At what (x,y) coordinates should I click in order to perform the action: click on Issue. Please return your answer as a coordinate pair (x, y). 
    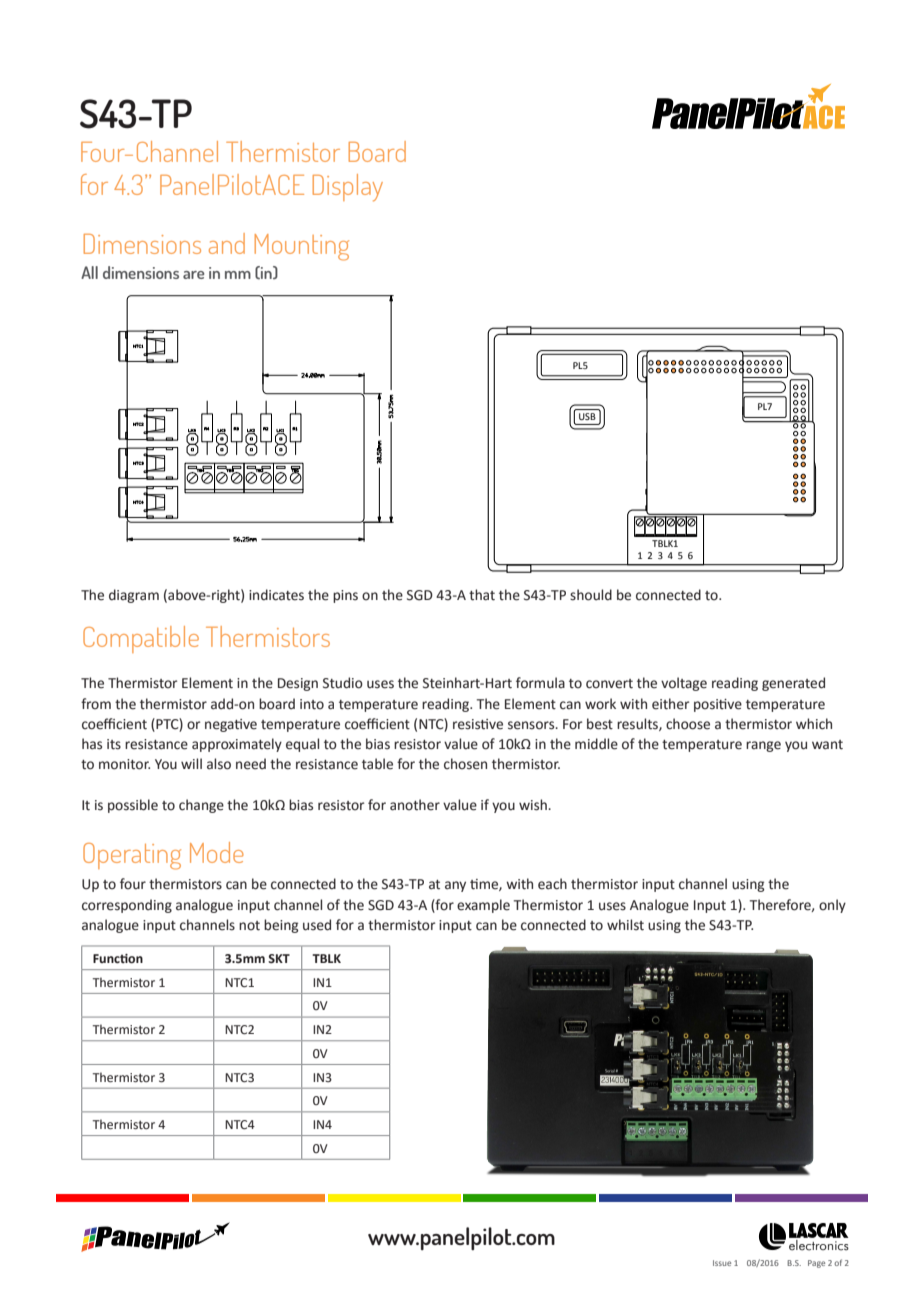
    Looking at the image, I should click on (722, 1263).
